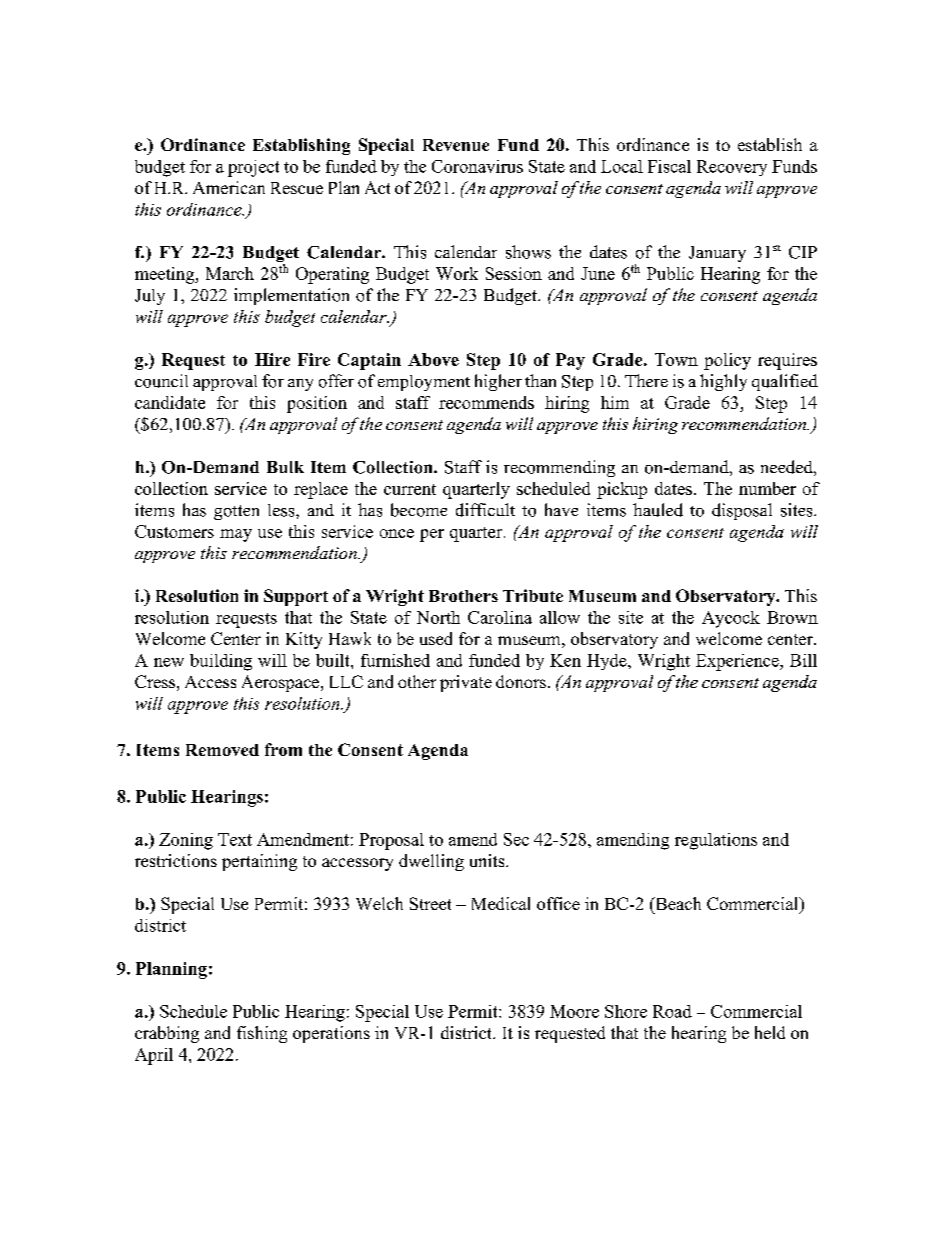  I want to click on American, so click(229, 187).
